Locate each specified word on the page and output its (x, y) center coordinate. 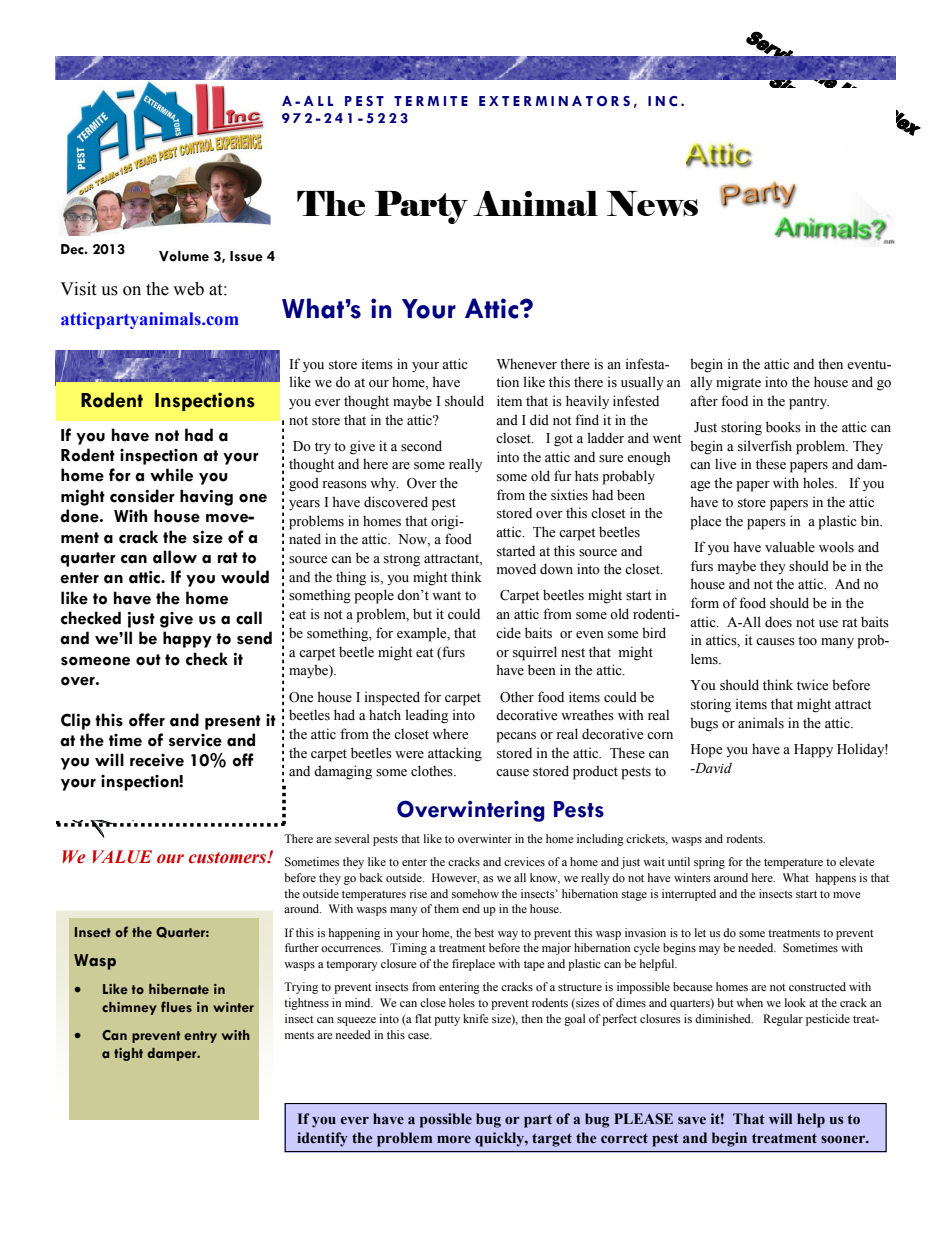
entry (200, 1037)
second (421, 446)
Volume (184, 256)
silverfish (765, 446)
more (454, 1139)
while (171, 475)
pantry (809, 403)
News (652, 203)
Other (517, 697)
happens (836, 879)
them (446, 908)
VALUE (122, 857)
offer (147, 720)
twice (812, 685)
